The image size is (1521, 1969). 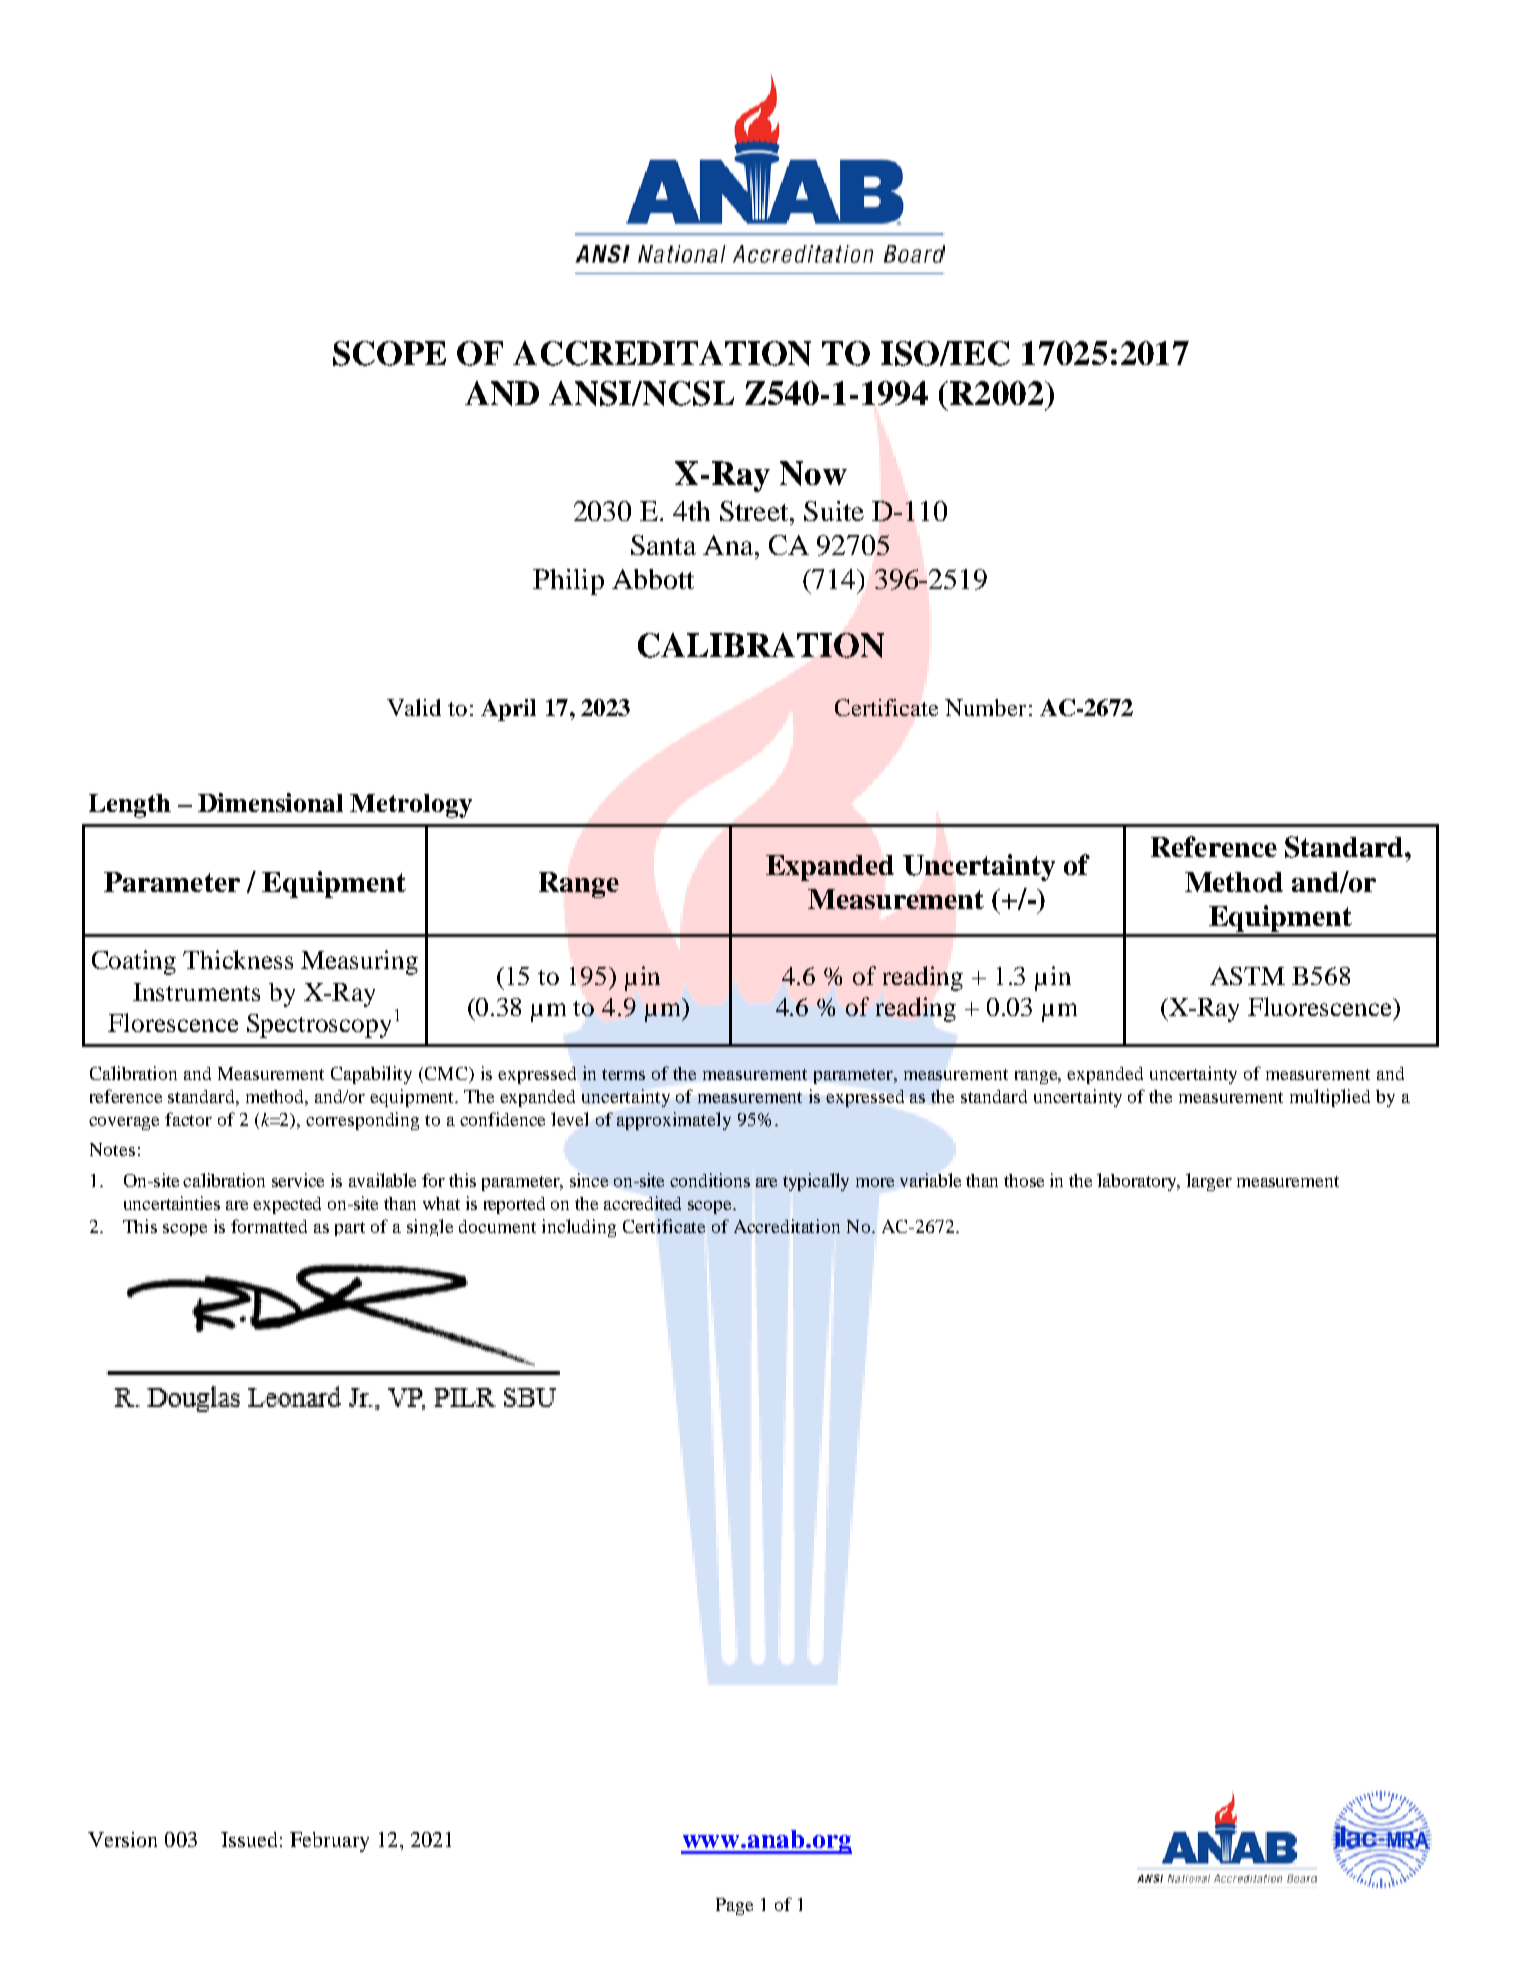 What do you see at coordinates (287, 1205) in the page?
I see `expected` at bounding box center [287, 1205].
